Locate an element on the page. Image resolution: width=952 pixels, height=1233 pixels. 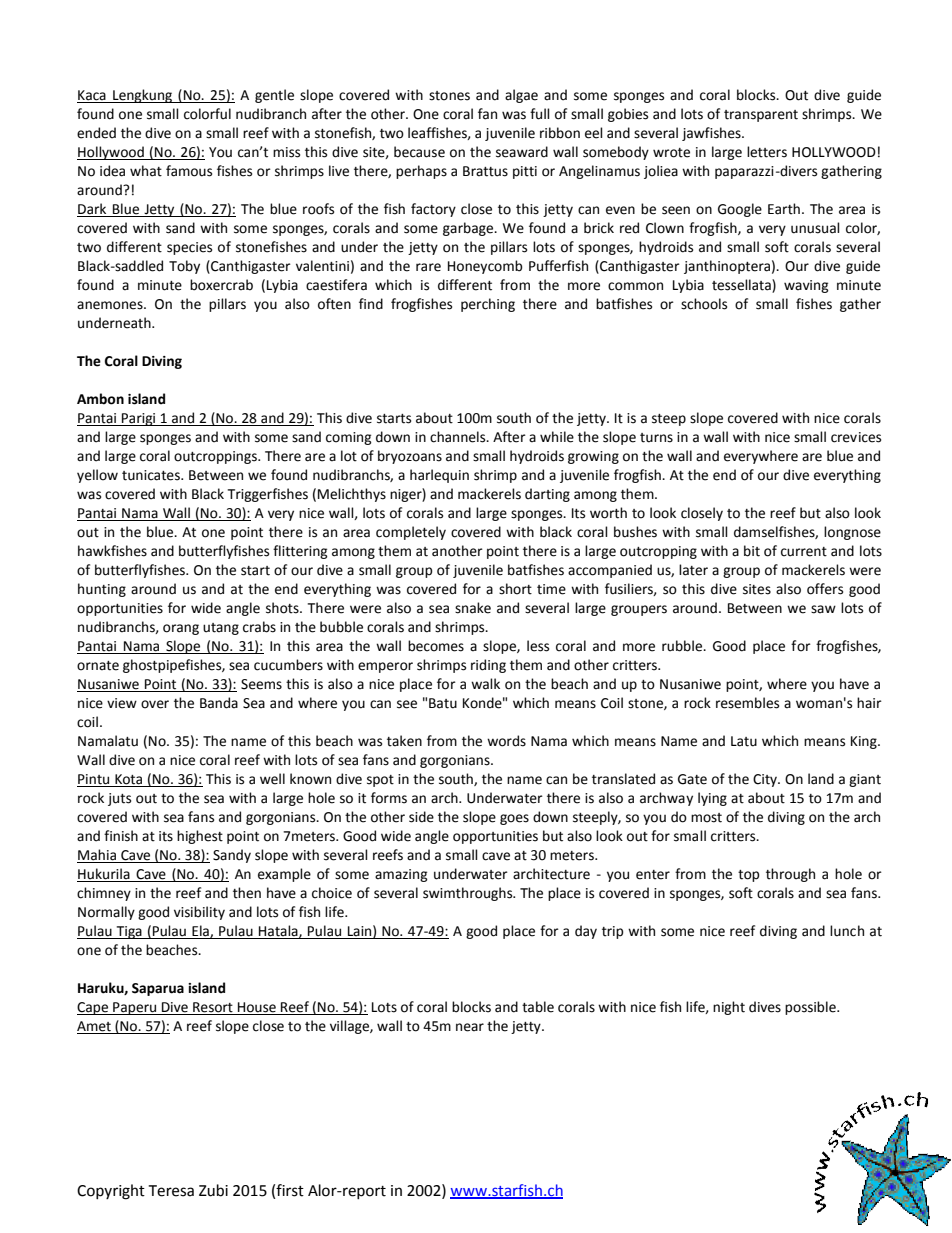
seaward is located at coordinates (522, 152).
